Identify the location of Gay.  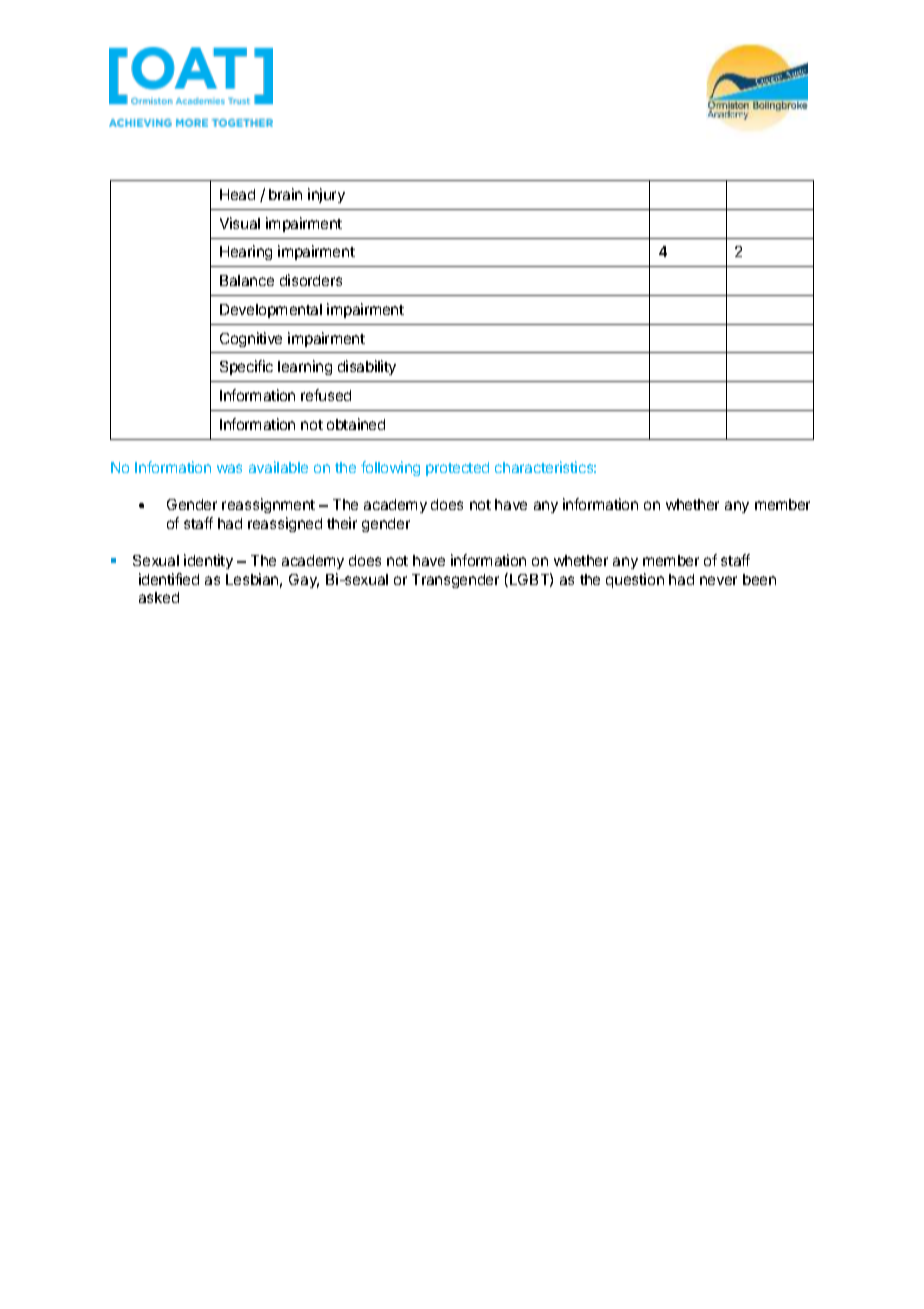
(304, 581).
